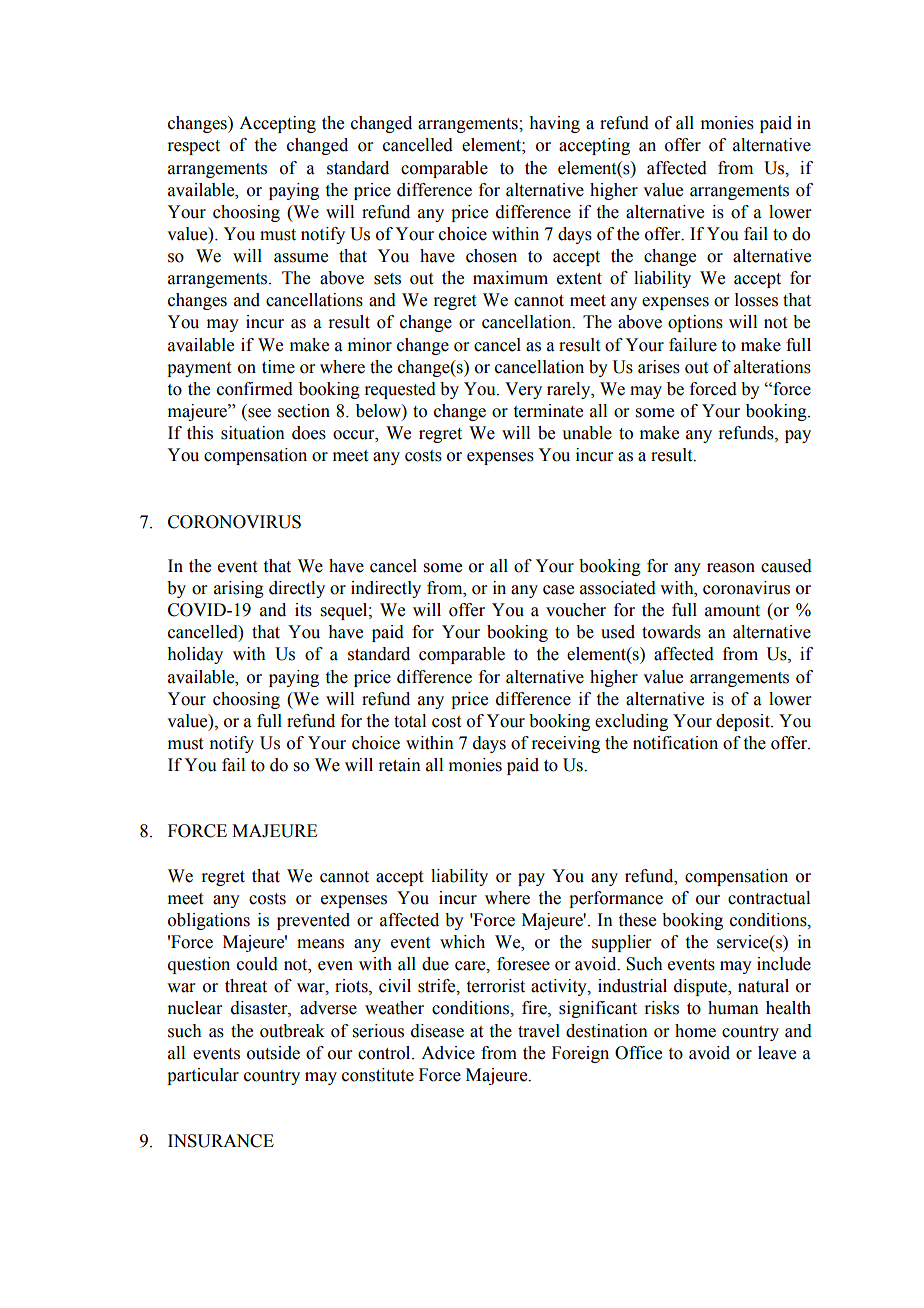  I want to click on alterations, so click(772, 367).
